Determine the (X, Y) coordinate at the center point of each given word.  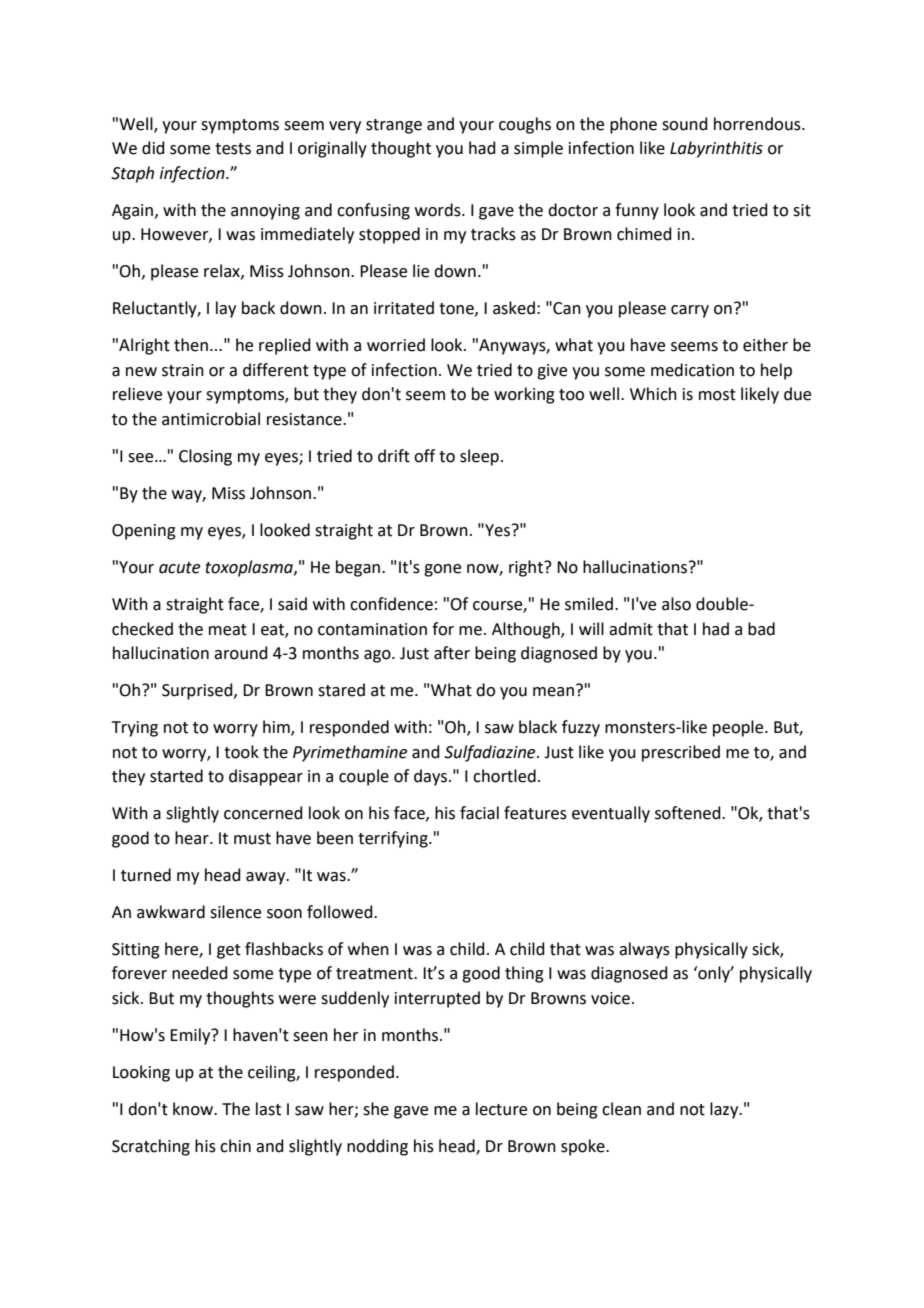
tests (233, 149)
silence (235, 912)
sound (685, 124)
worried (396, 345)
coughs (525, 125)
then (191, 345)
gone (442, 570)
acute (179, 568)
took (241, 752)
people (739, 728)
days (432, 777)
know (194, 1109)
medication (692, 370)
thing (524, 974)
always (644, 950)
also (676, 604)
